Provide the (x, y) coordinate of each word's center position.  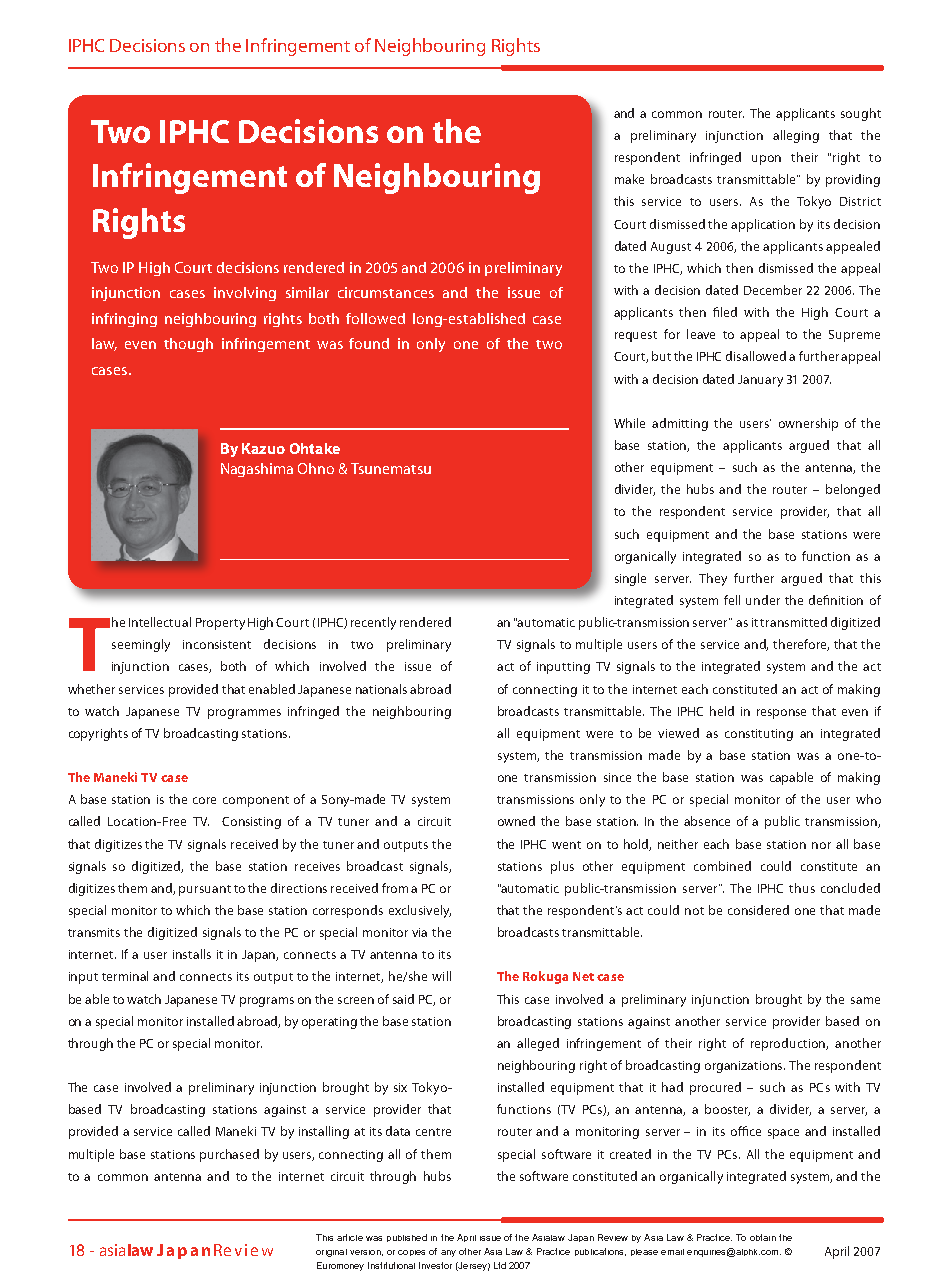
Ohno (316, 468)
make (629, 179)
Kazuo (263, 448)
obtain (763, 1237)
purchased (229, 1155)
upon (766, 160)
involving (245, 294)
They (713, 579)
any (448, 1253)
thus (802, 888)
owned (516, 821)
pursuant (205, 890)
